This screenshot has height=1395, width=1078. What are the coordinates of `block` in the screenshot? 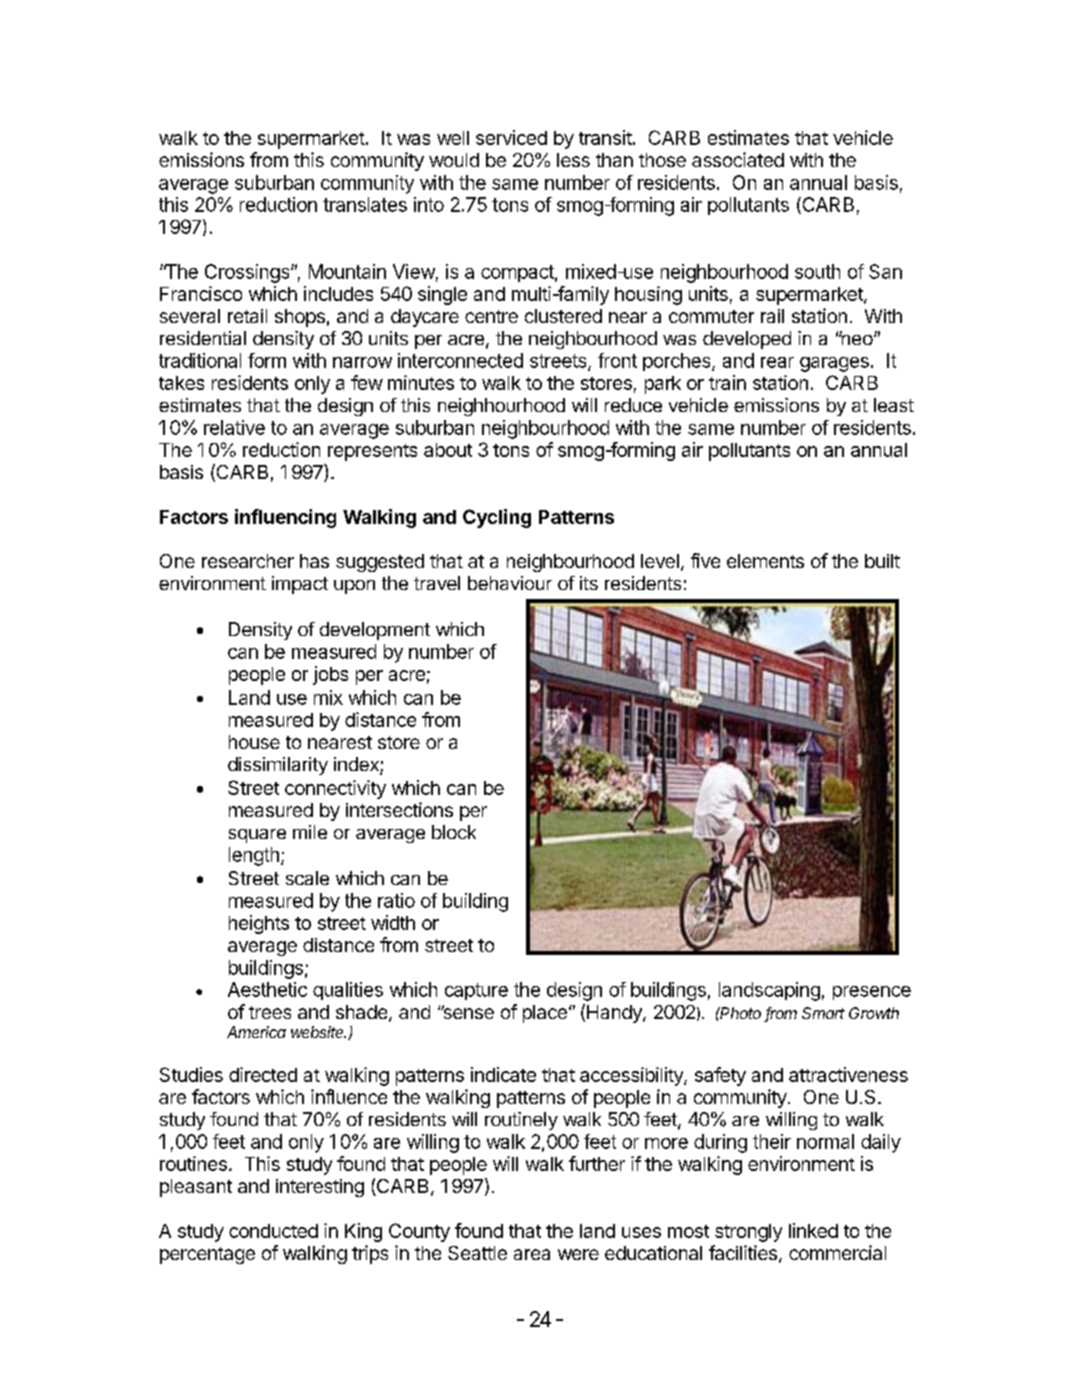 It's located at (454, 832).
